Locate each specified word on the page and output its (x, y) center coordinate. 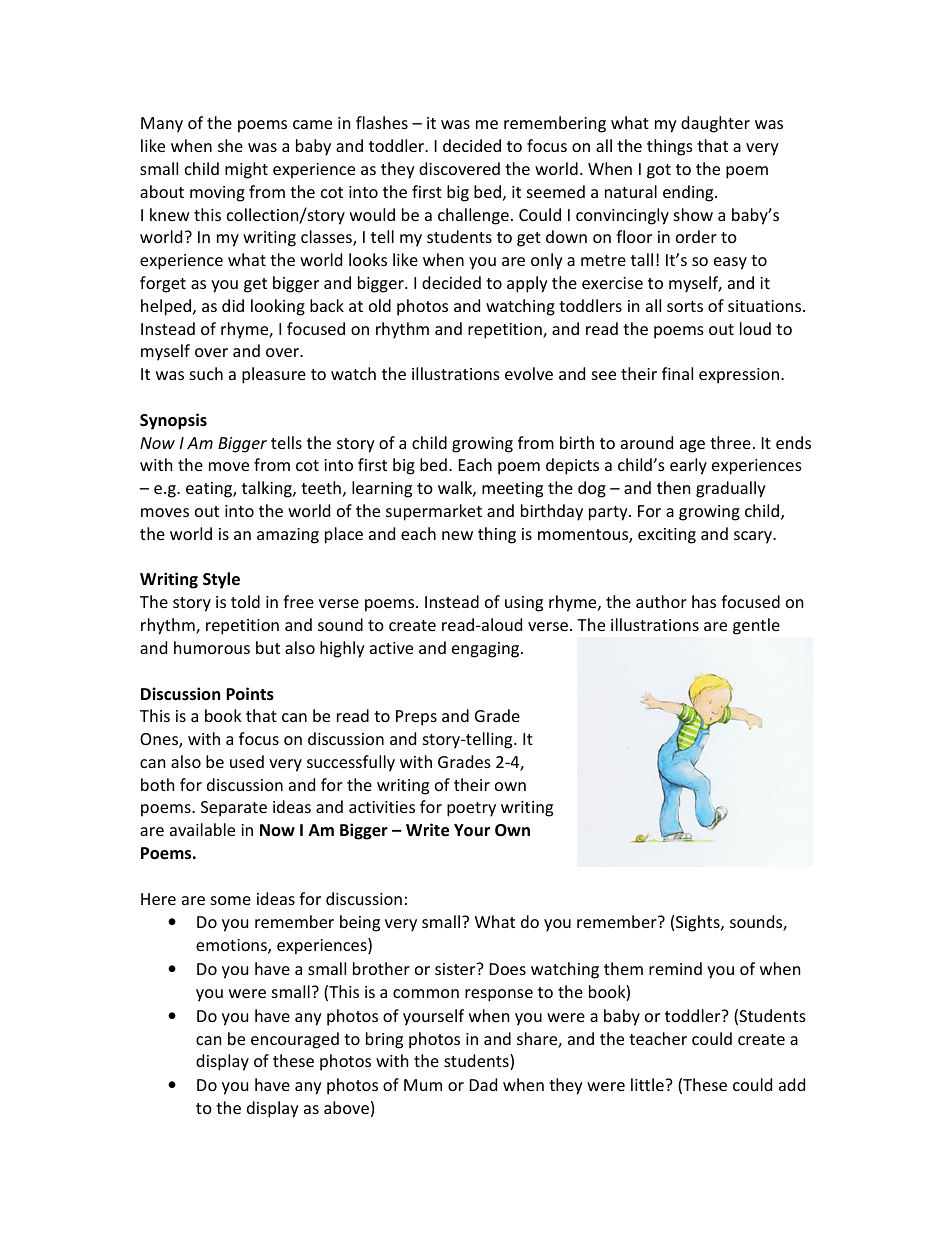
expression (739, 376)
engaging (487, 650)
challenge (473, 216)
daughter (715, 124)
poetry (471, 809)
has (704, 601)
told (245, 601)
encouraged (295, 1040)
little (648, 1084)
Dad (483, 1084)
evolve (529, 373)
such (206, 373)
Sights (699, 923)
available (202, 829)
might (246, 170)
